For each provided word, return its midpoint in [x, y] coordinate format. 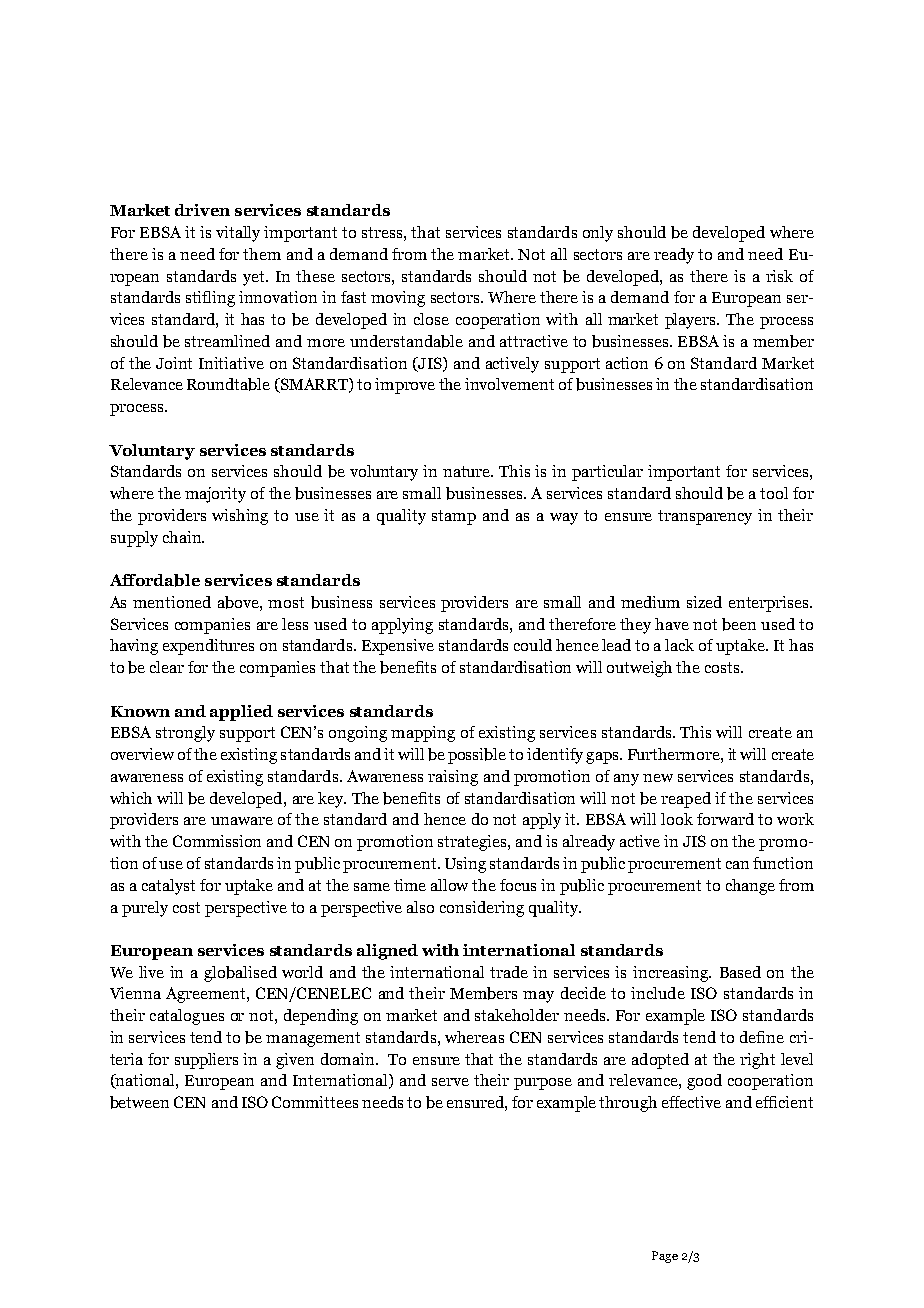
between [139, 1102]
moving [398, 299]
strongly [185, 734]
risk [779, 276]
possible [477, 756]
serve [450, 1082]
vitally [238, 234]
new [658, 778]
